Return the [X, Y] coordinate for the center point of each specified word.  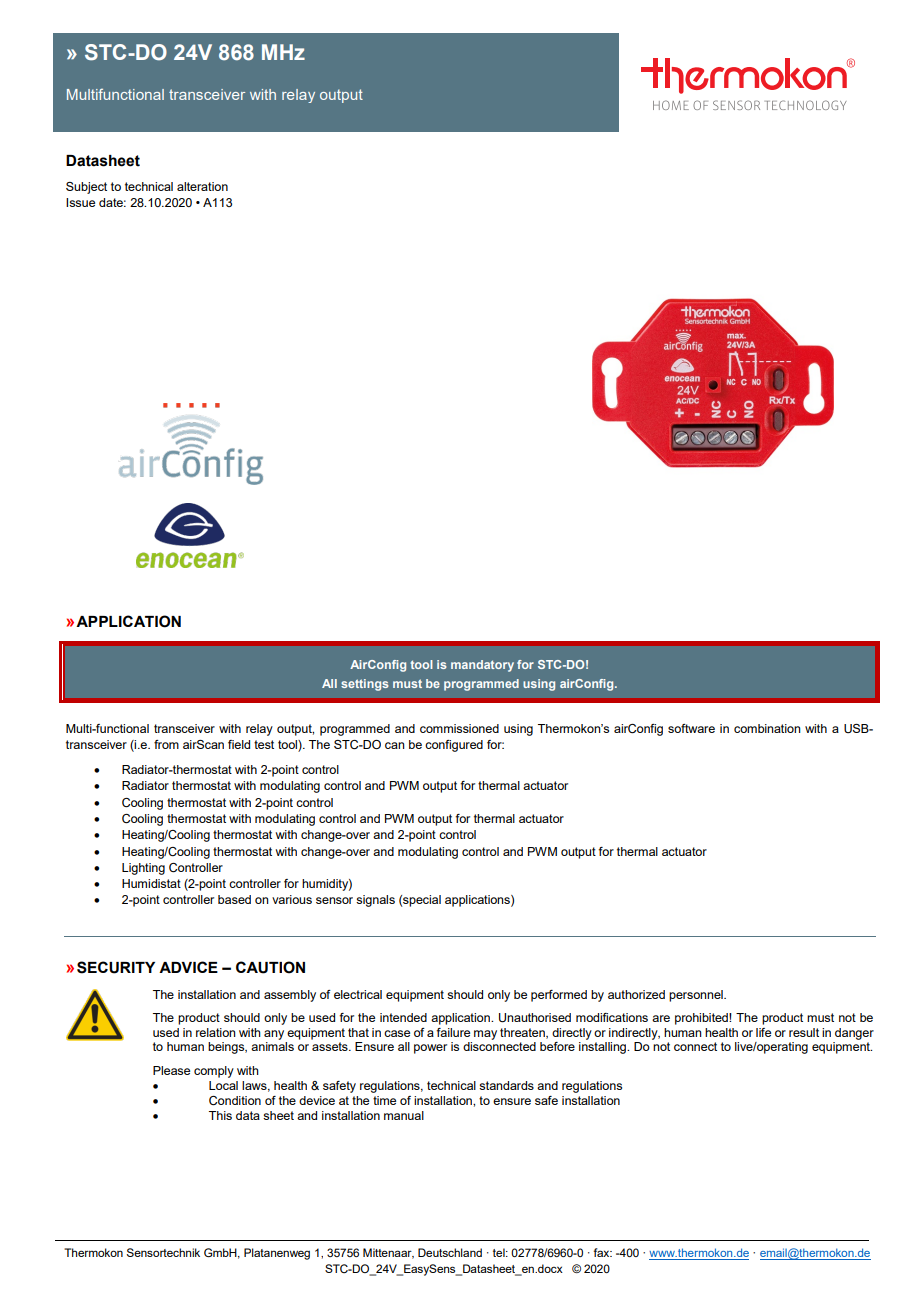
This [220, 1115]
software [691, 728]
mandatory [482, 666]
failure [453, 1032]
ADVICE [188, 967]
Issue [80, 202]
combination [767, 728]
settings [365, 685]
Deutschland [450, 1252]
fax [603, 1252]
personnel [697, 996]
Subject [86, 188]
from [166, 744]
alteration [202, 186]
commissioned [459, 728]
